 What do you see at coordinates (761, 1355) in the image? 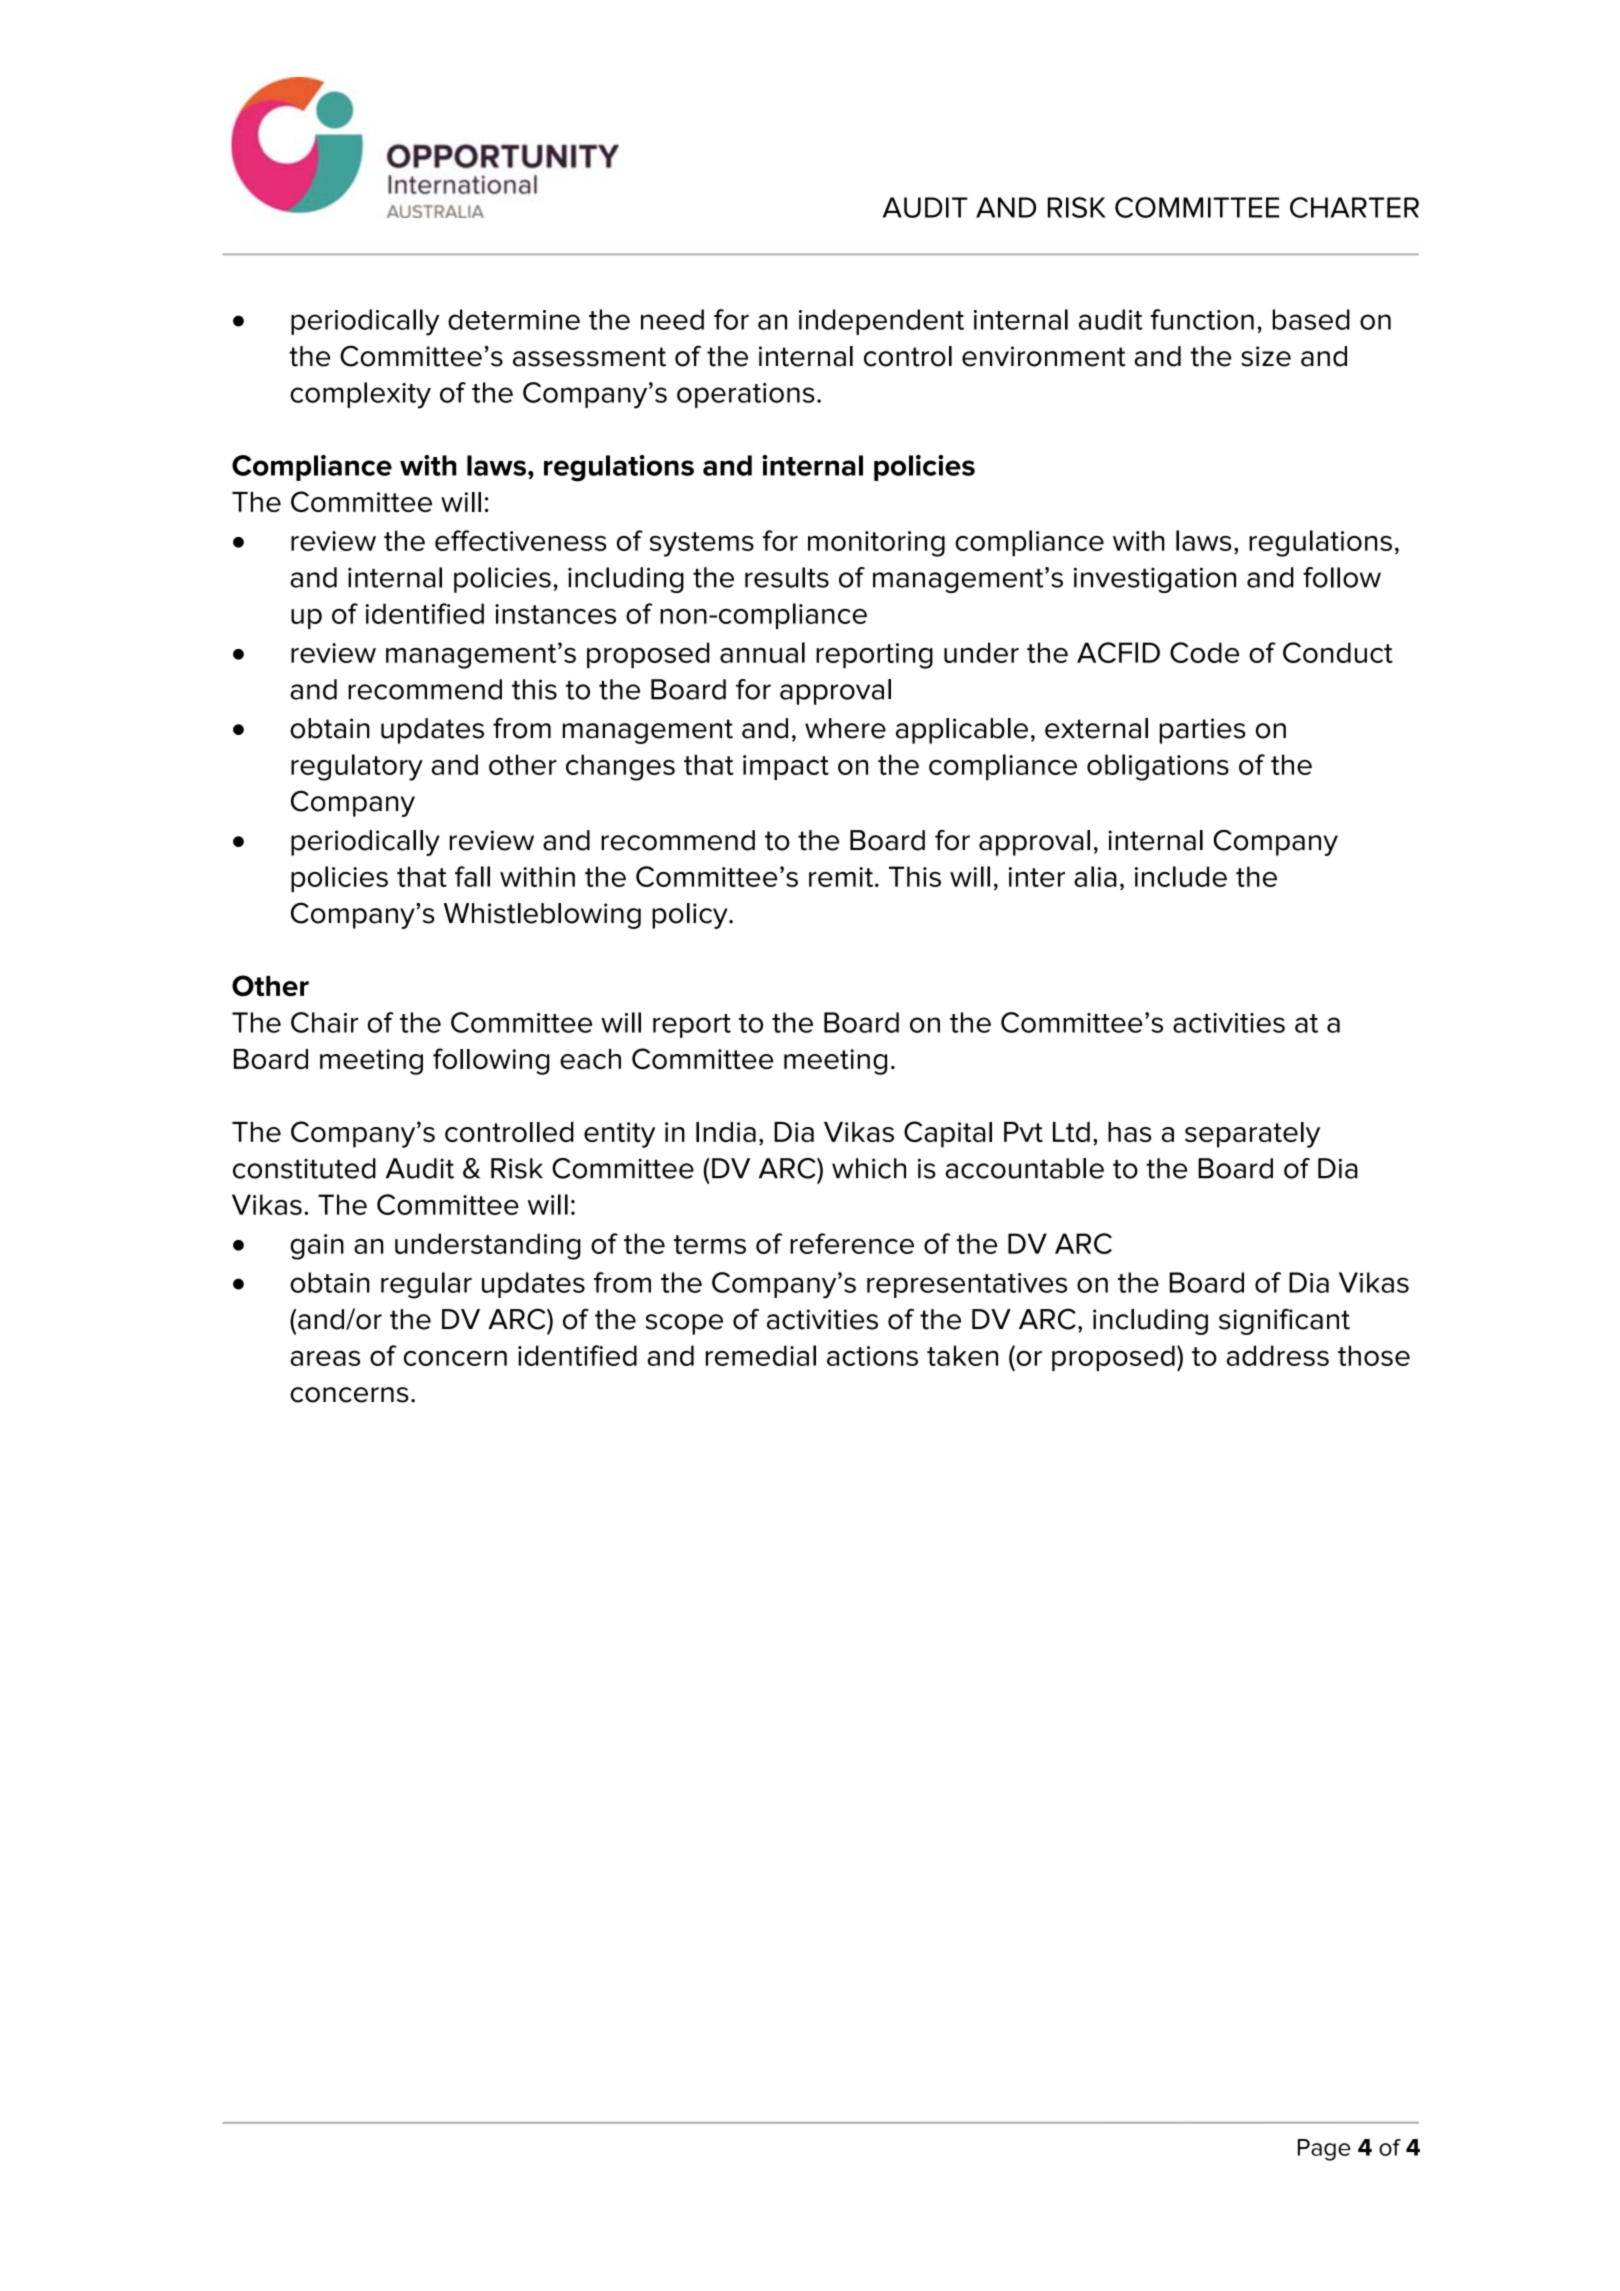
I see `remedial` at bounding box center [761, 1355].
